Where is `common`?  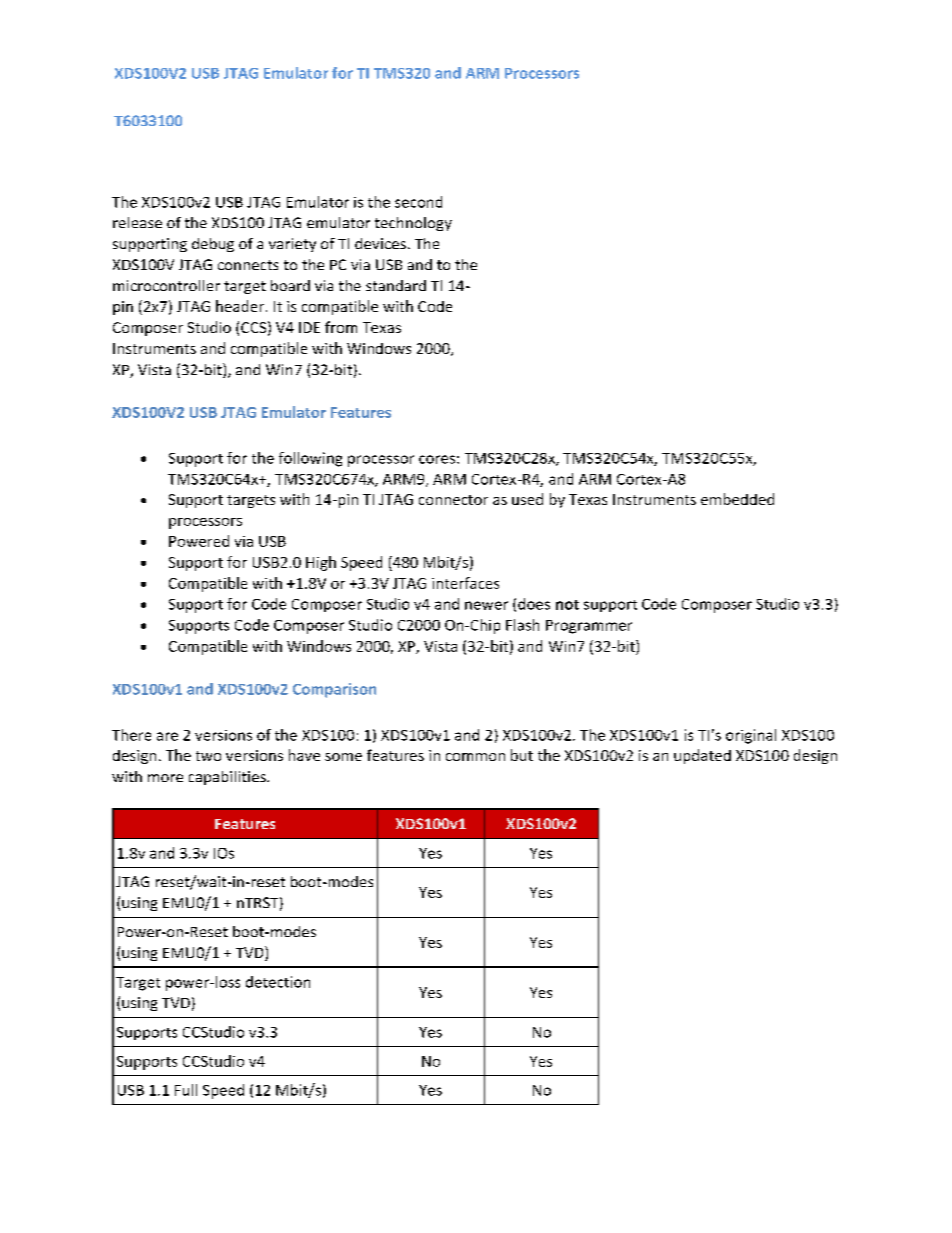
common is located at coordinates (475, 757).
